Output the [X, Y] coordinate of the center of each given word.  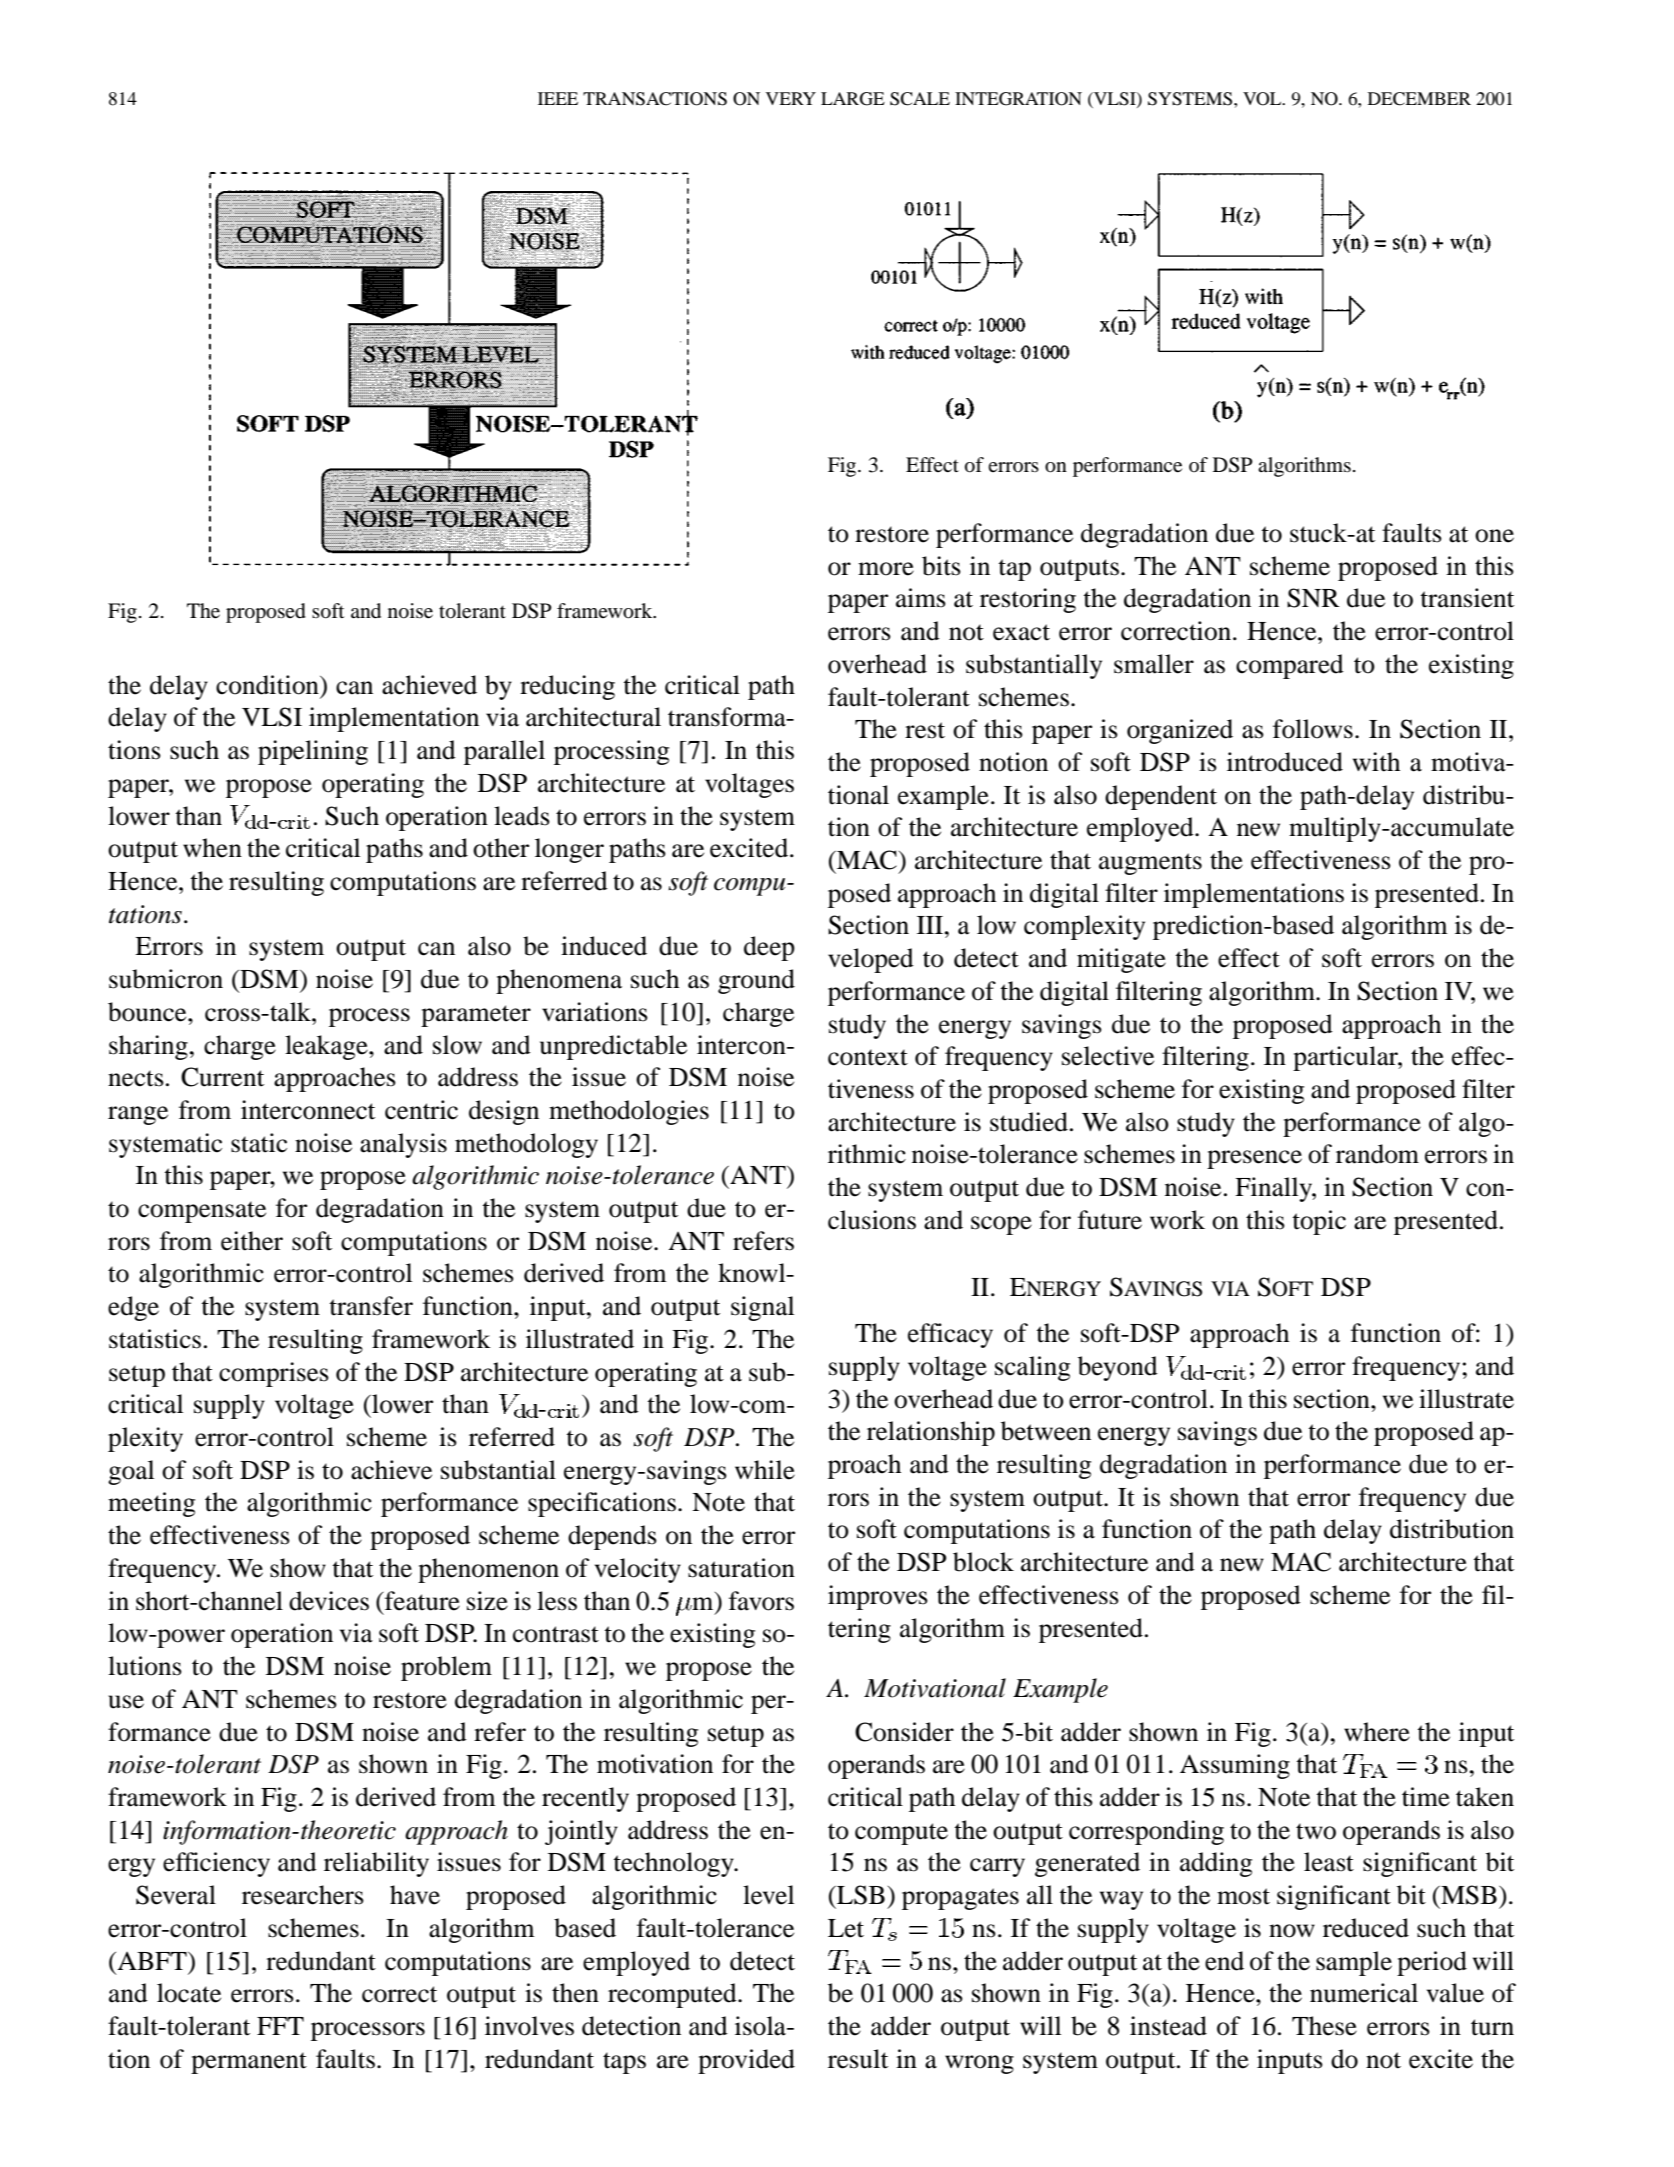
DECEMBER [1419, 99]
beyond [1118, 1368]
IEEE [558, 98]
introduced [1285, 762]
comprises [274, 1374]
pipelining [313, 752]
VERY [791, 98]
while [765, 1470]
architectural [593, 717]
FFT [280, 2026]
